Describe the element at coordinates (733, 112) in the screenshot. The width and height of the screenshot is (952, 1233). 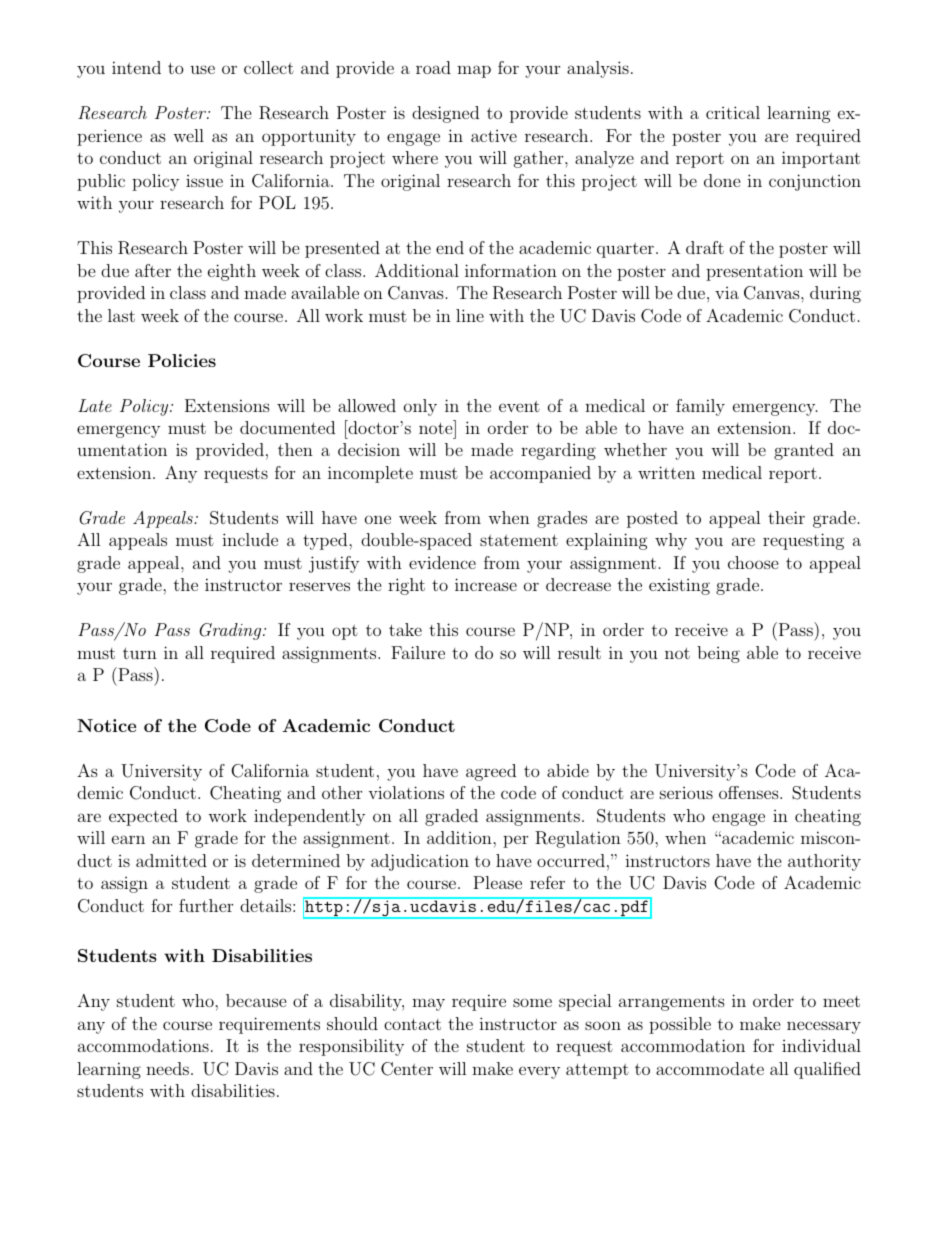
I see `critical` at that location.
